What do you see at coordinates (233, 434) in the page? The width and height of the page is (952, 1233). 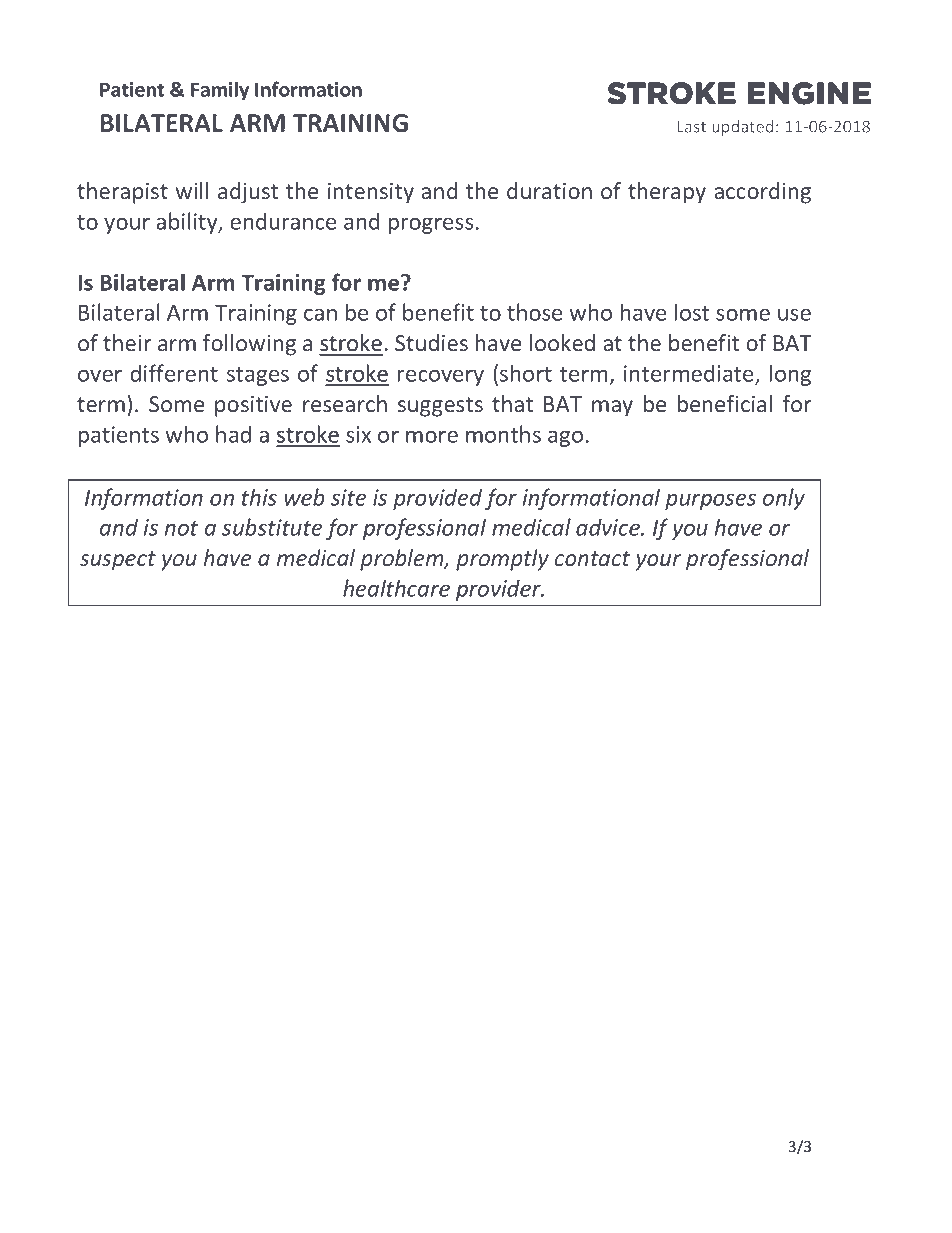 I see `had` at bounding box center [233, 434].
